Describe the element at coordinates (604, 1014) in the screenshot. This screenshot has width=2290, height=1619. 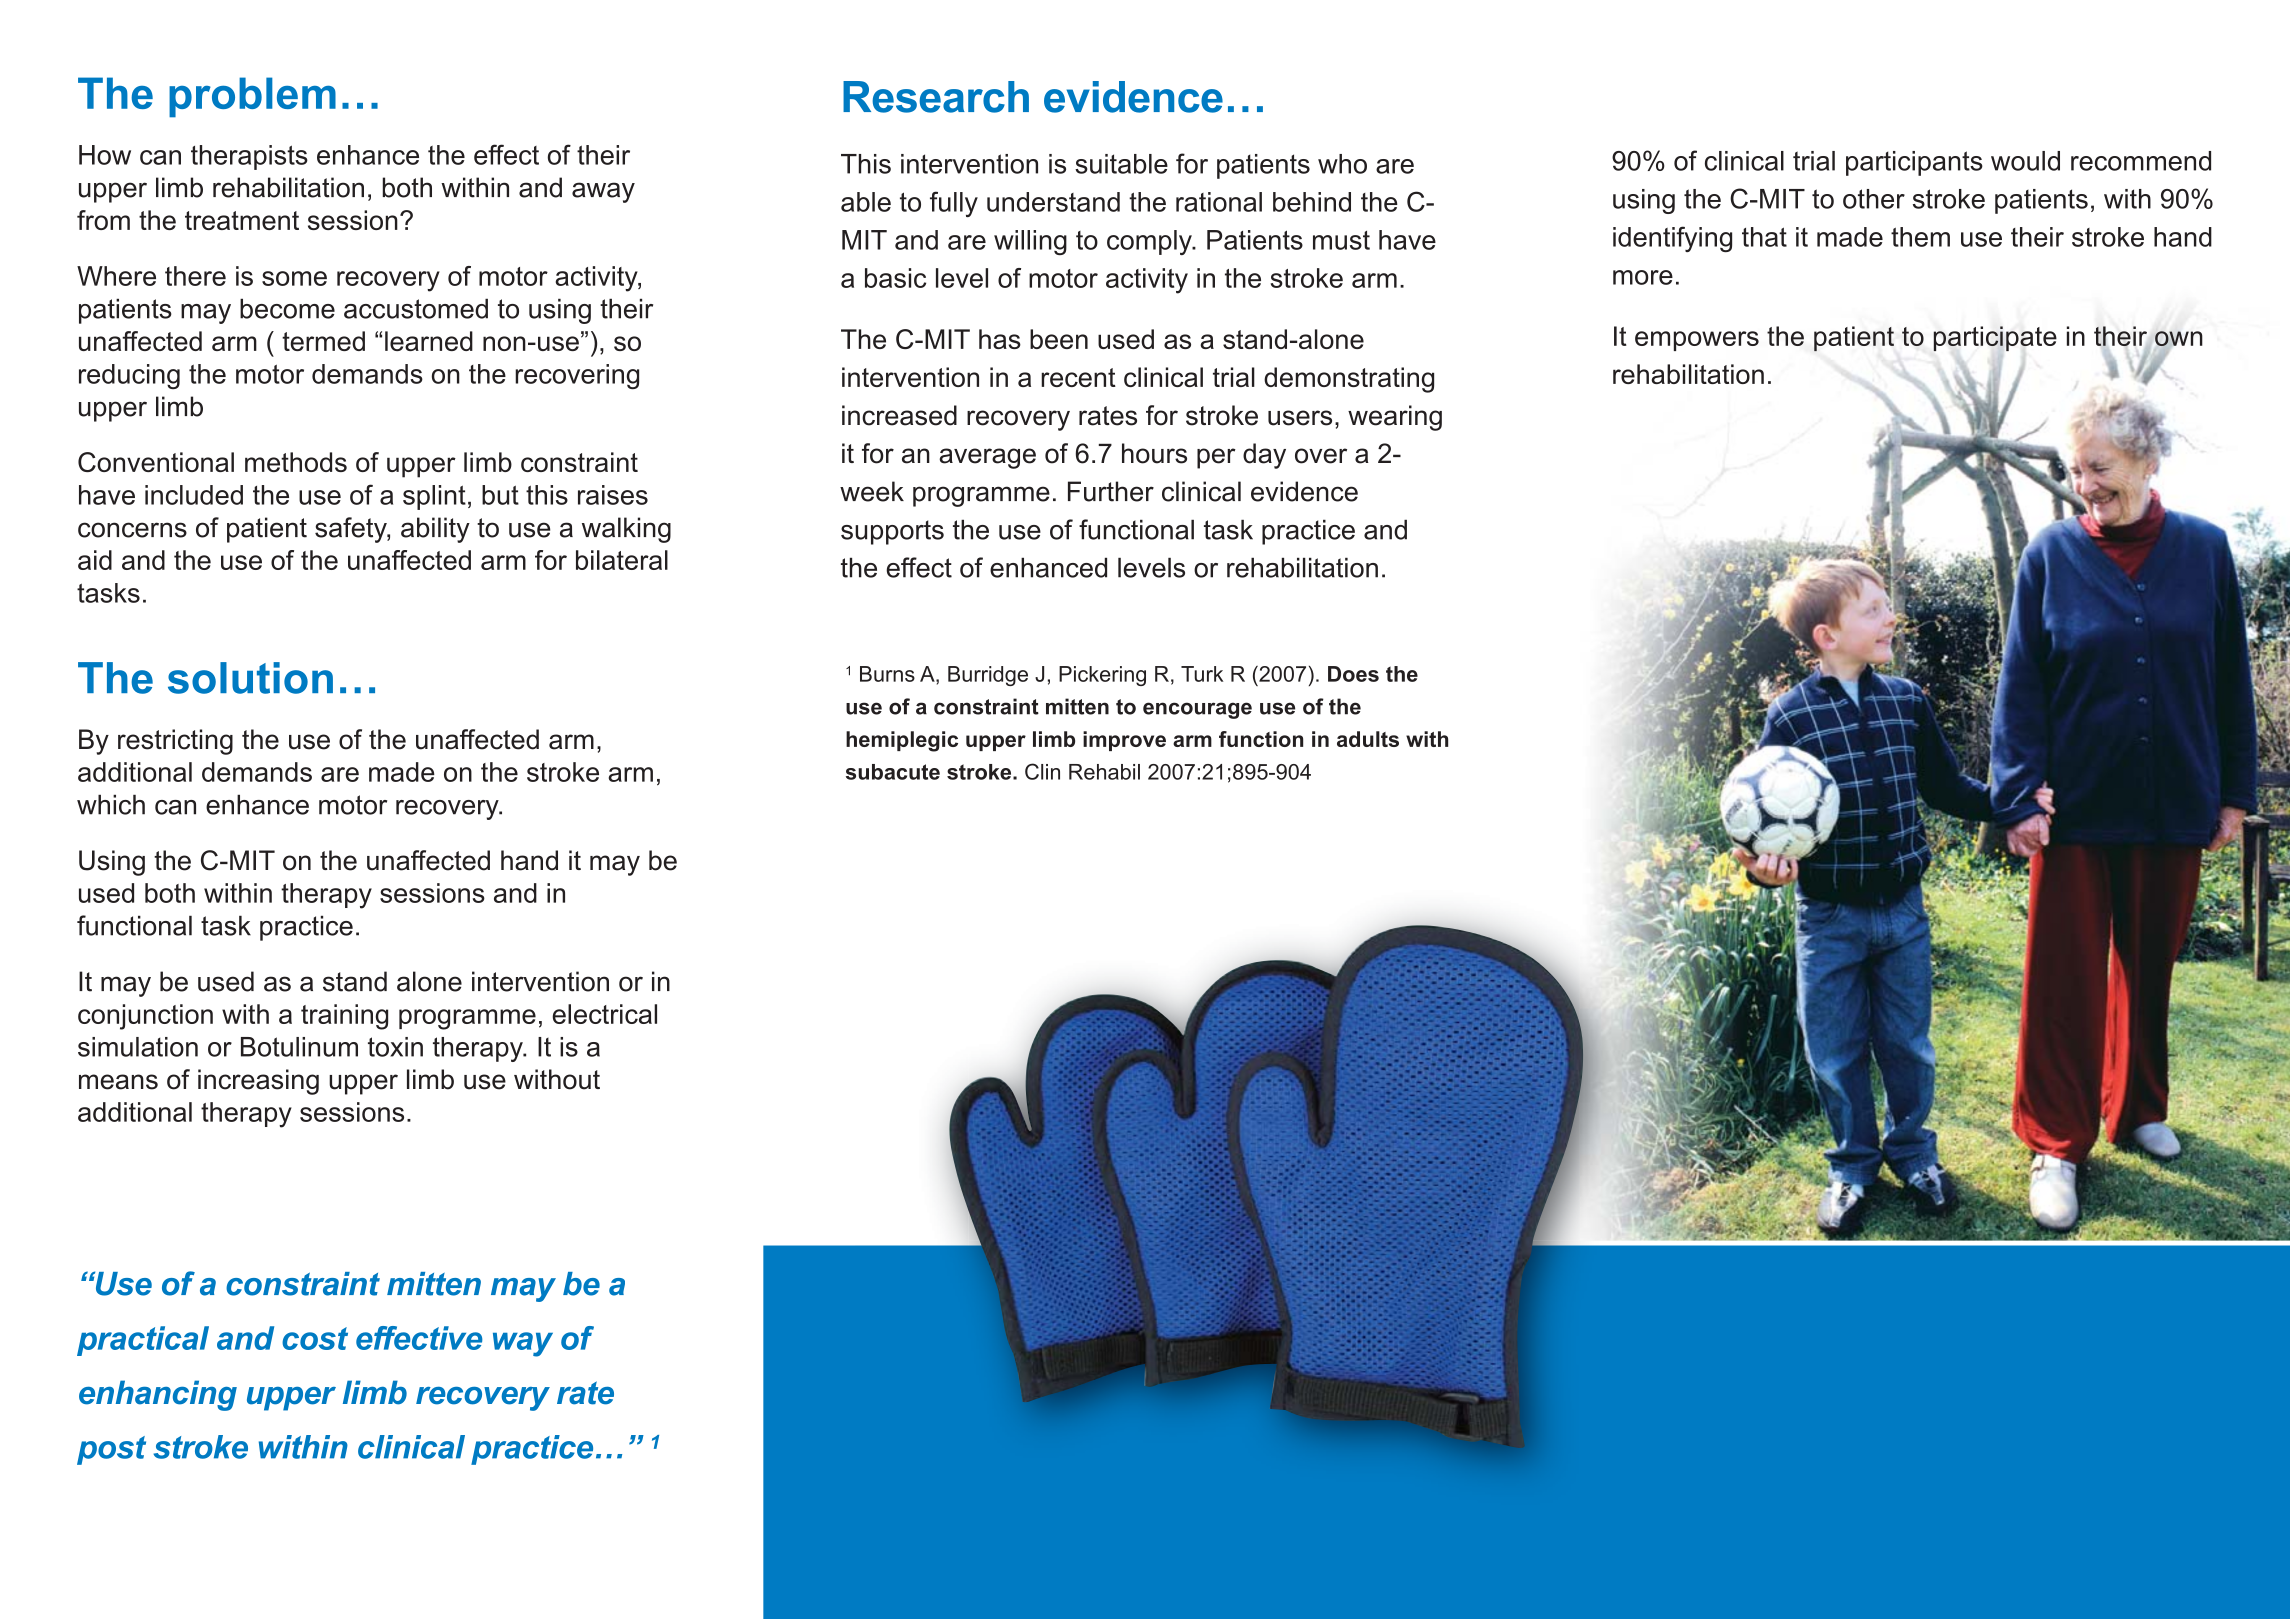
I see `electrical` at that location.
